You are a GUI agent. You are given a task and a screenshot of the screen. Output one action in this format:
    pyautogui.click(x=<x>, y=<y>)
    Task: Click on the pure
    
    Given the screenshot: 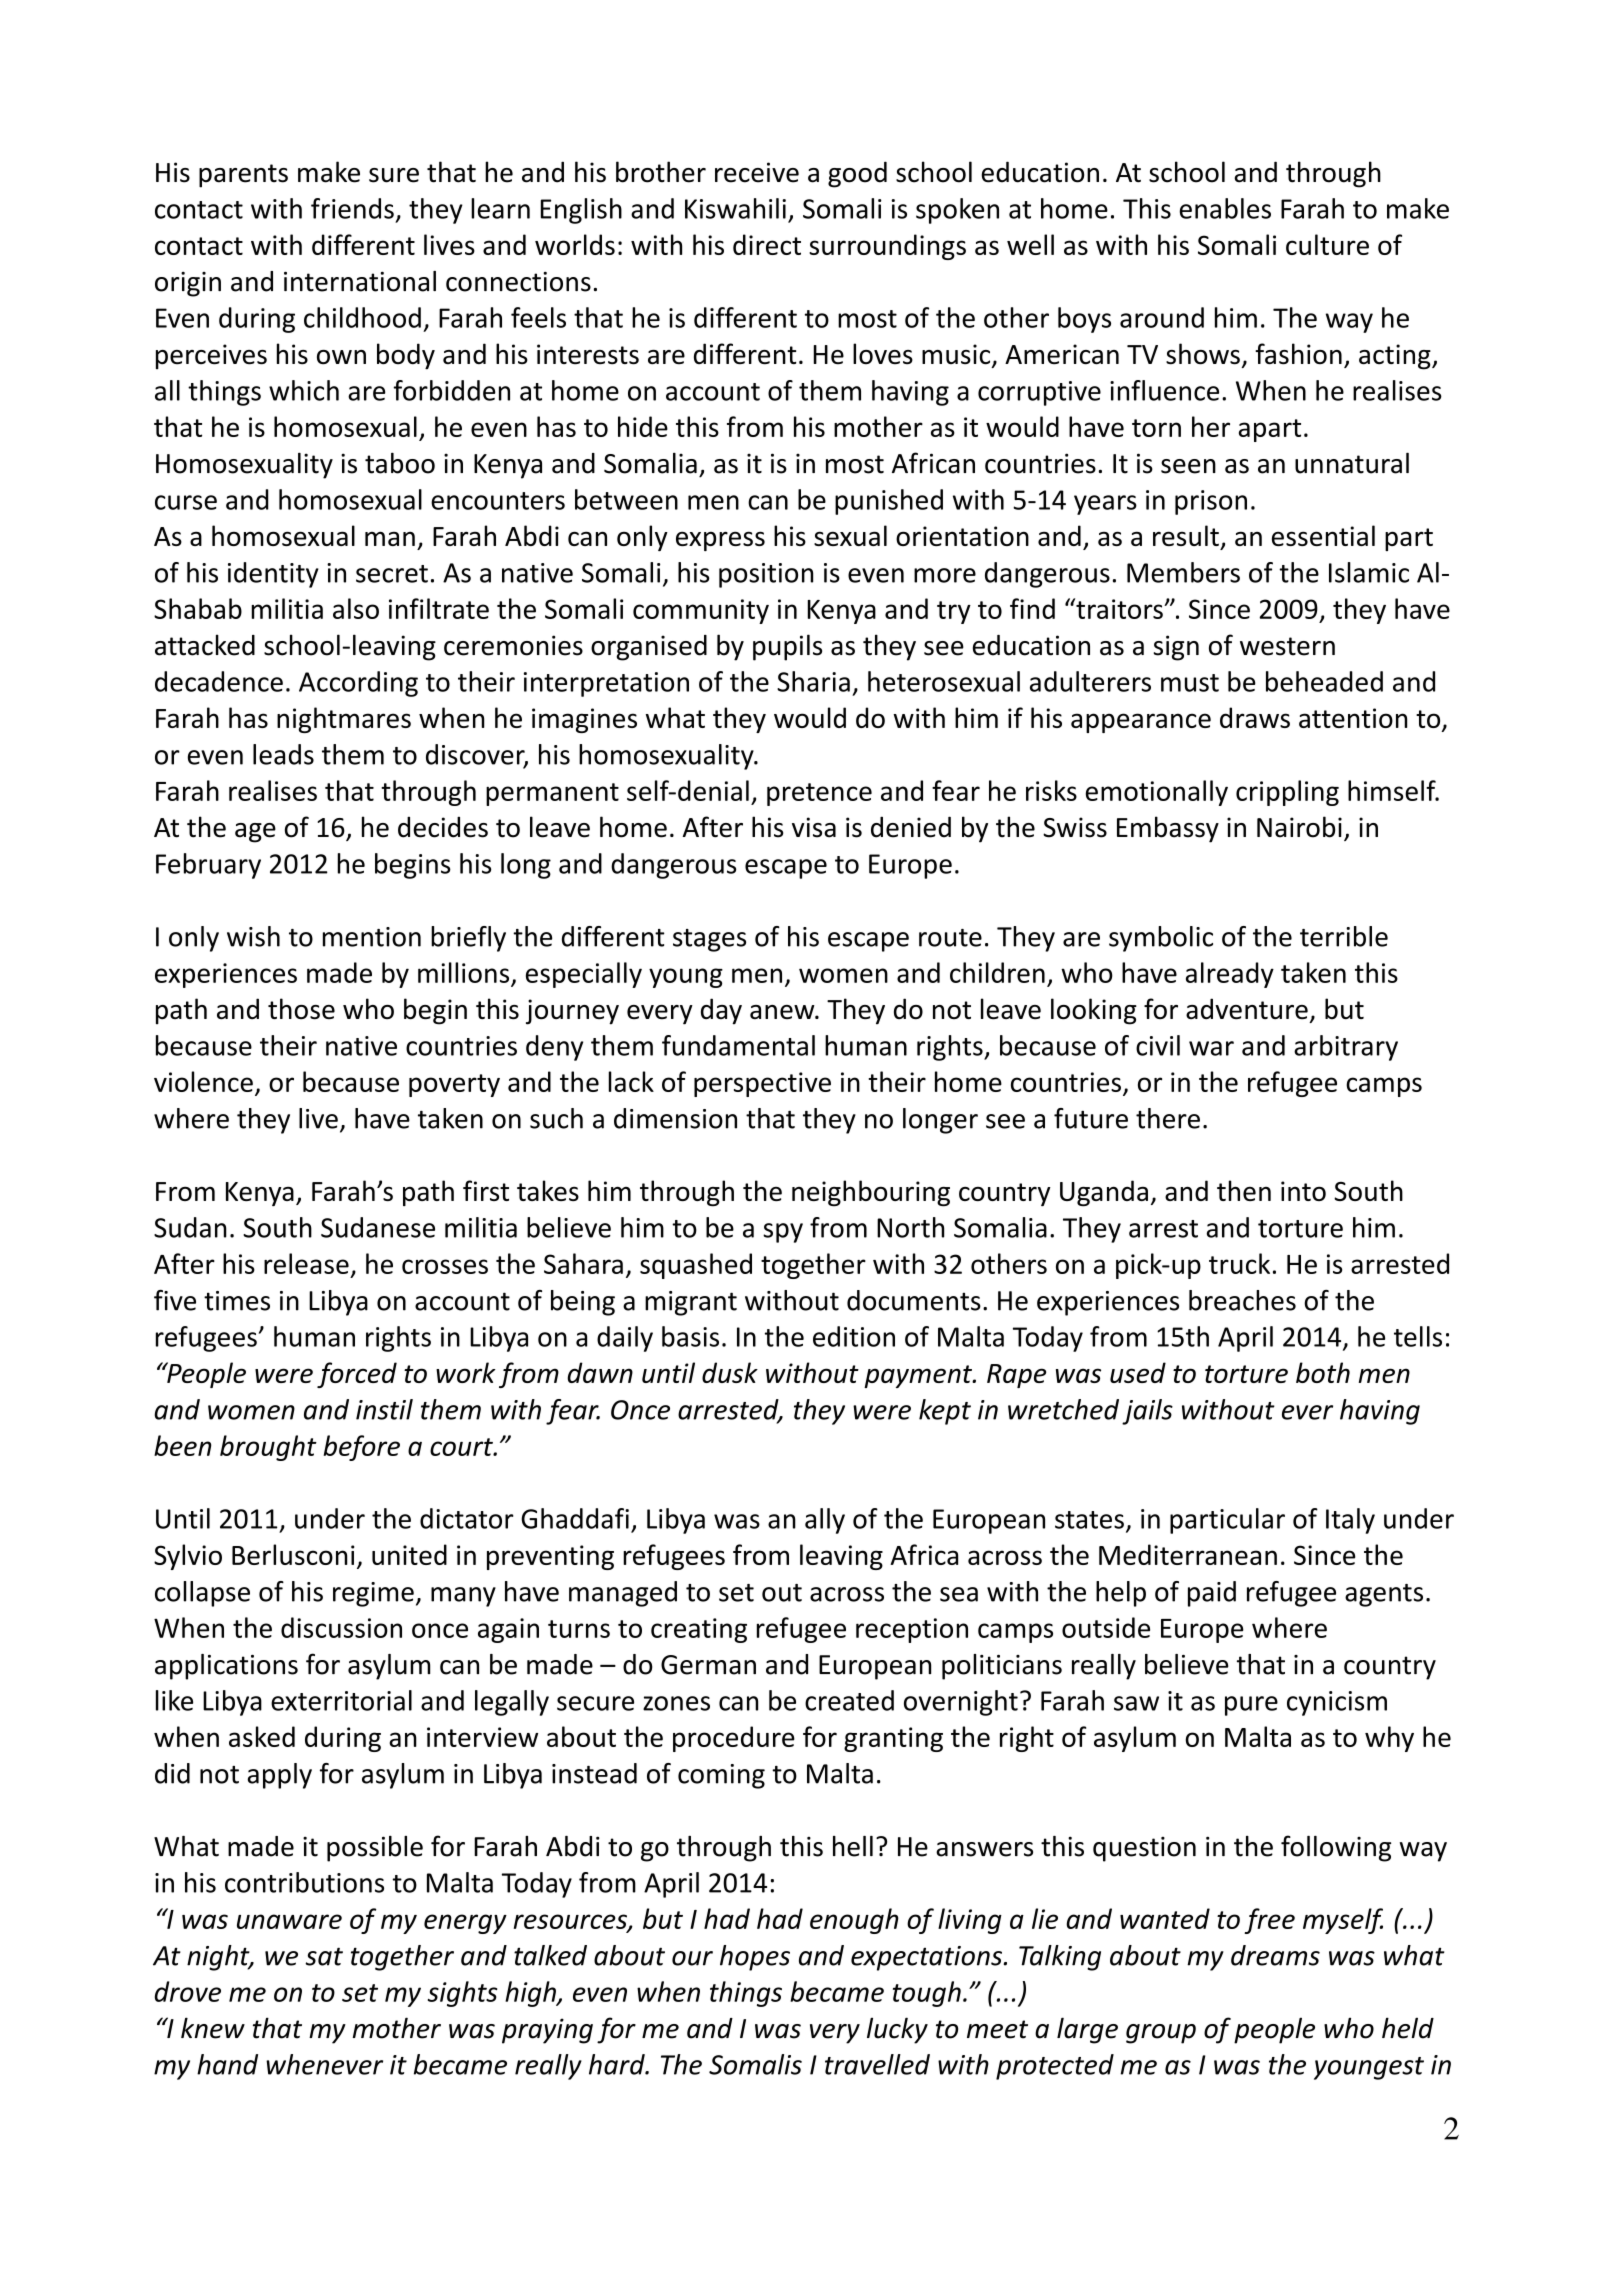 What is the action you would take?
    pyautogui.click(x=1251, y=1706)
